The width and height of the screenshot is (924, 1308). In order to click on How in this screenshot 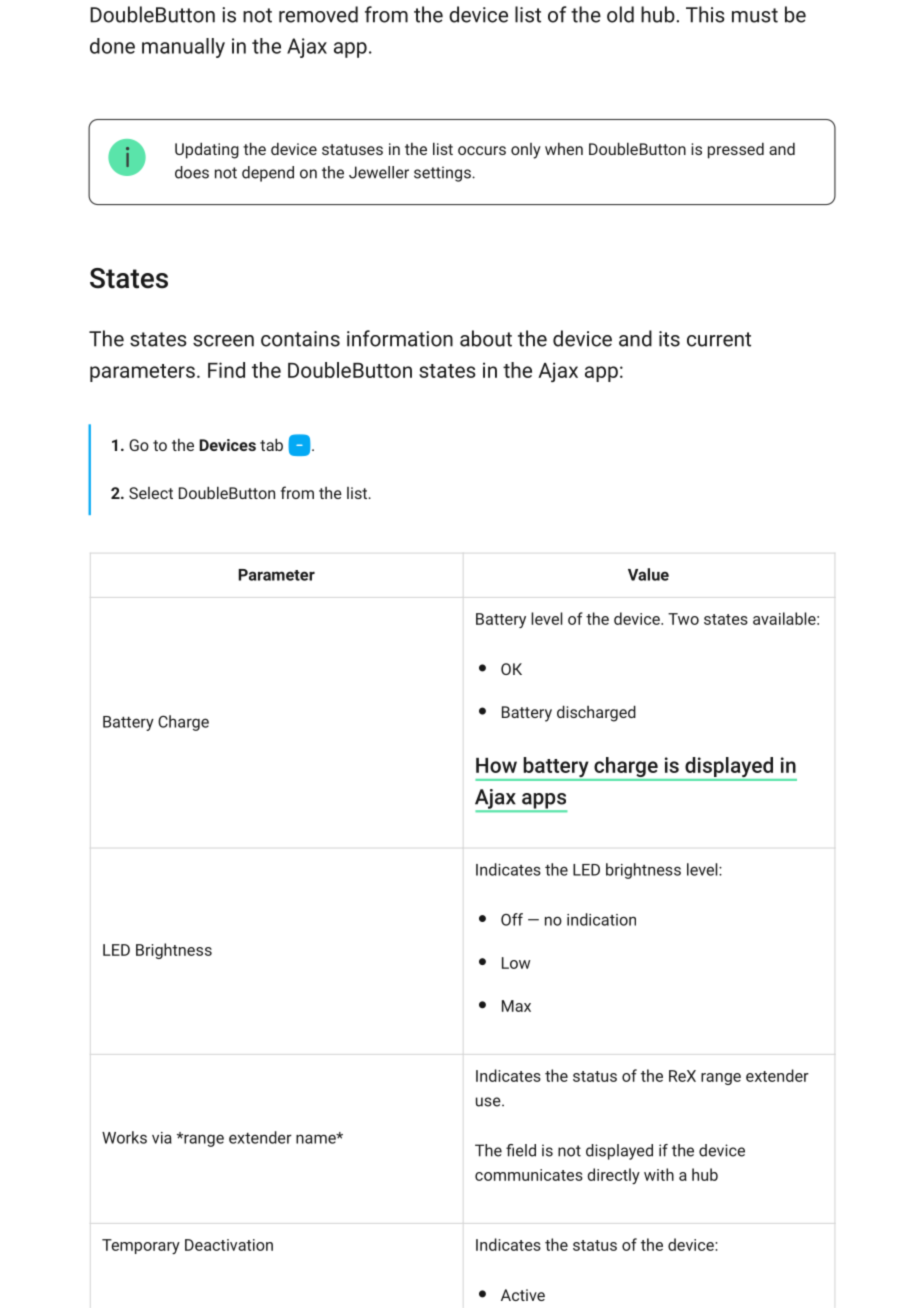, I will do `click(496, 765)`.
